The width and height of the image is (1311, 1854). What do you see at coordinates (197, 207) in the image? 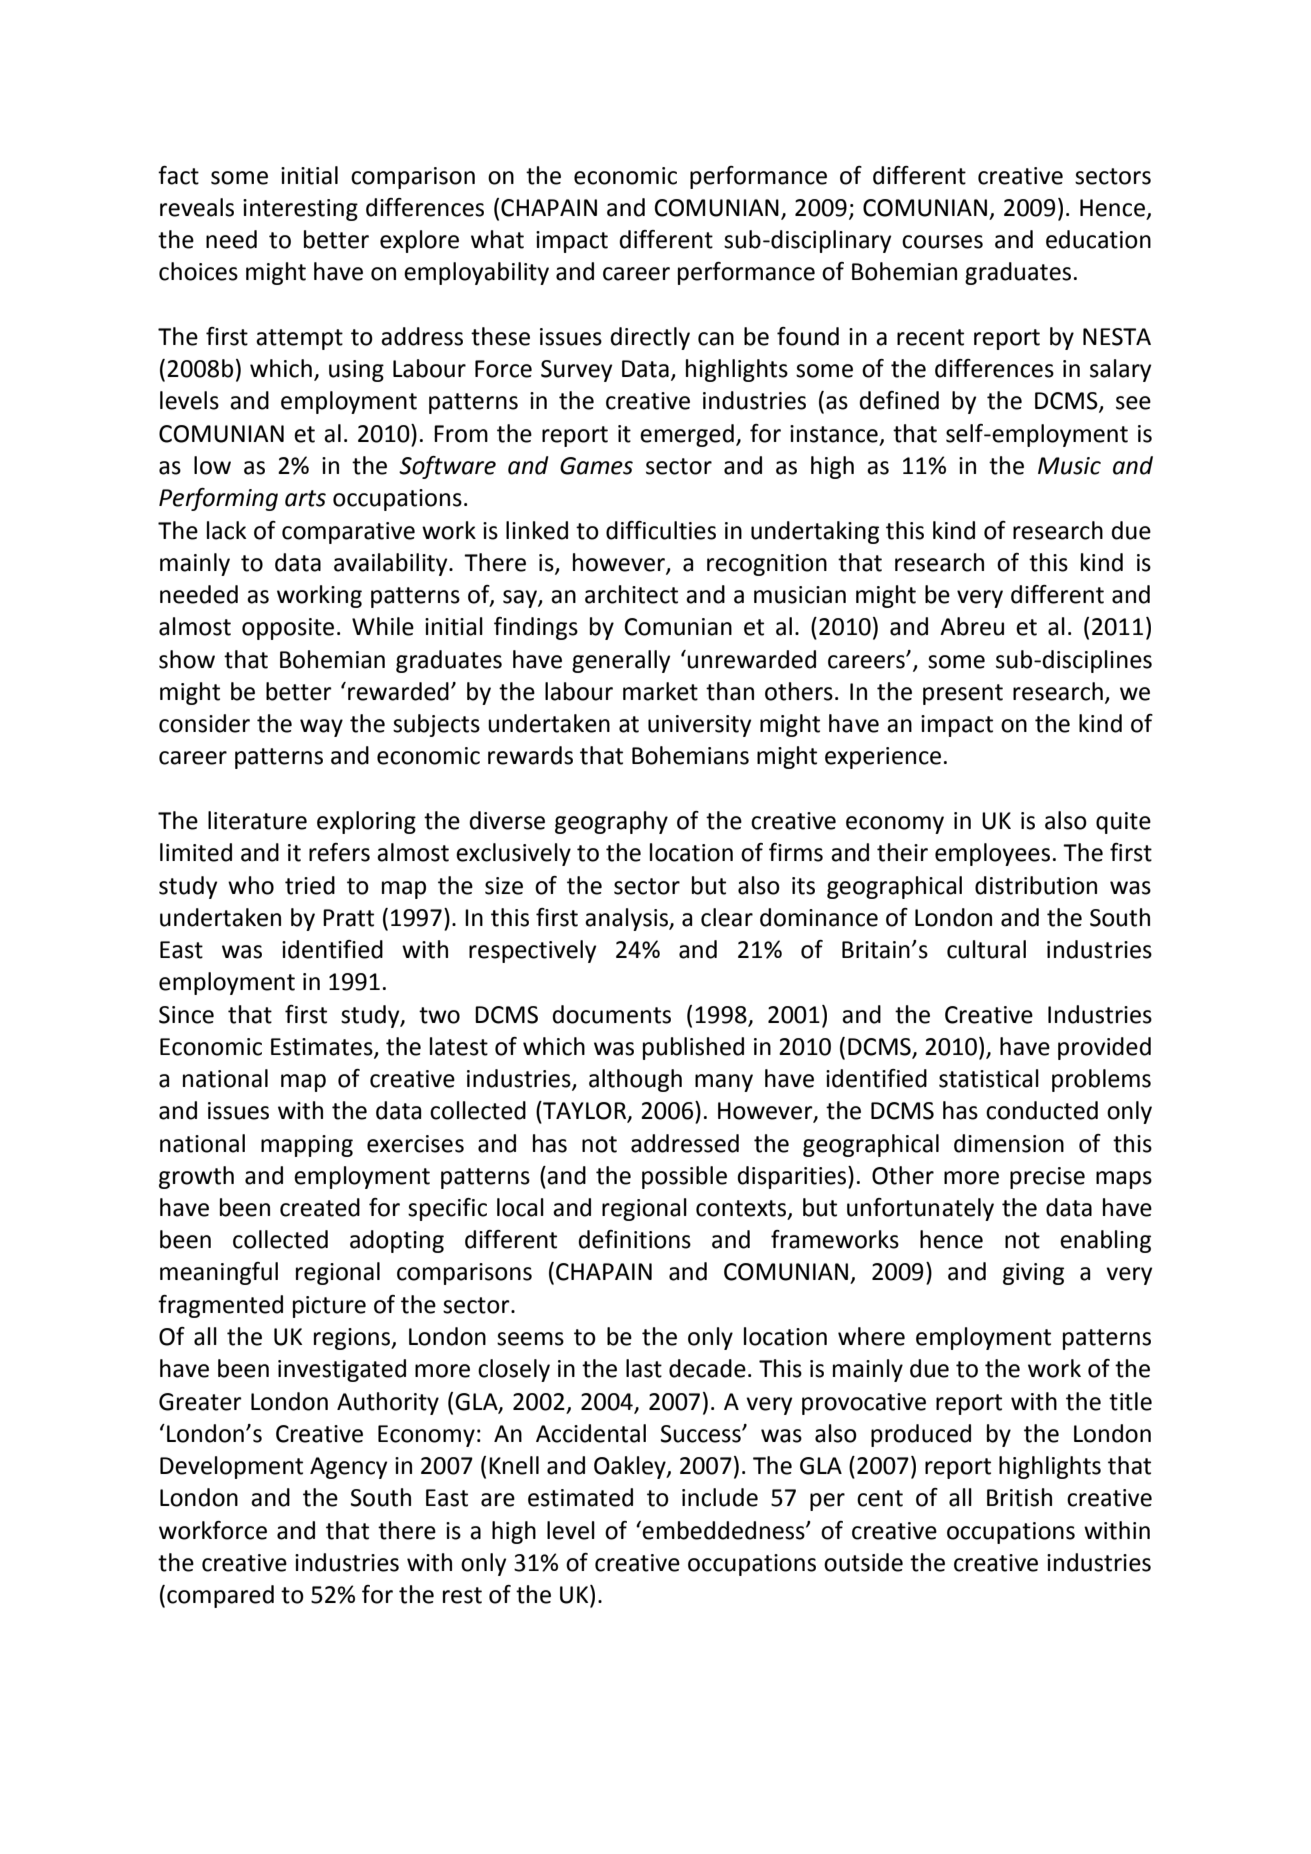
I see `reveals` at bounding box center [197, 207].
